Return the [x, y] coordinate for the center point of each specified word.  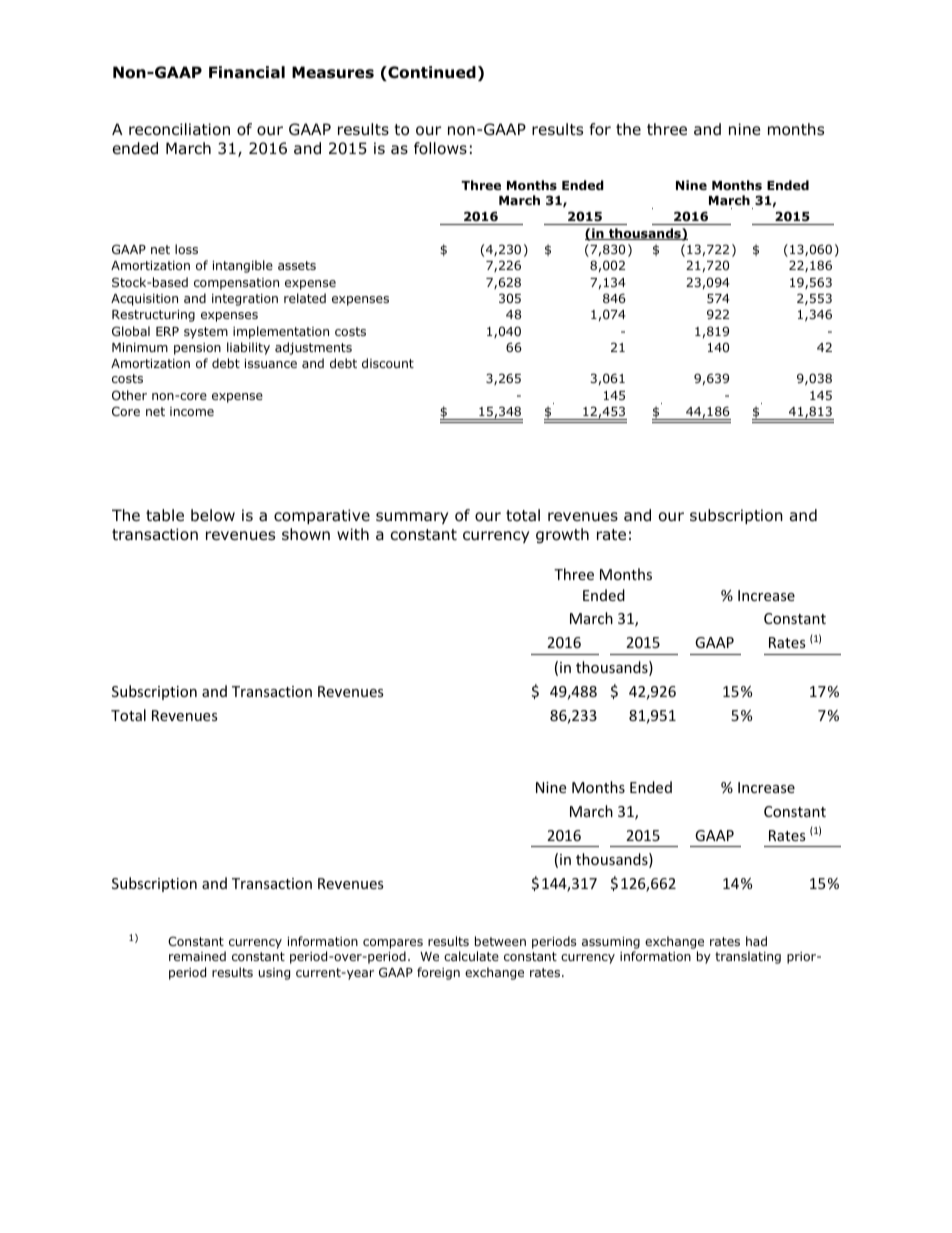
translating [748, 957]
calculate [471, 956]
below [213, 515]
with [353, 534]
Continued [431, 73]
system [206, 333]
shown [306, 534]
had [756, 941]
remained [197, 956]
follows [440, 148]
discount [388, 363]
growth [562, 535]
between [500, 941]
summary [412, 518]
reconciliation [179, 129]
